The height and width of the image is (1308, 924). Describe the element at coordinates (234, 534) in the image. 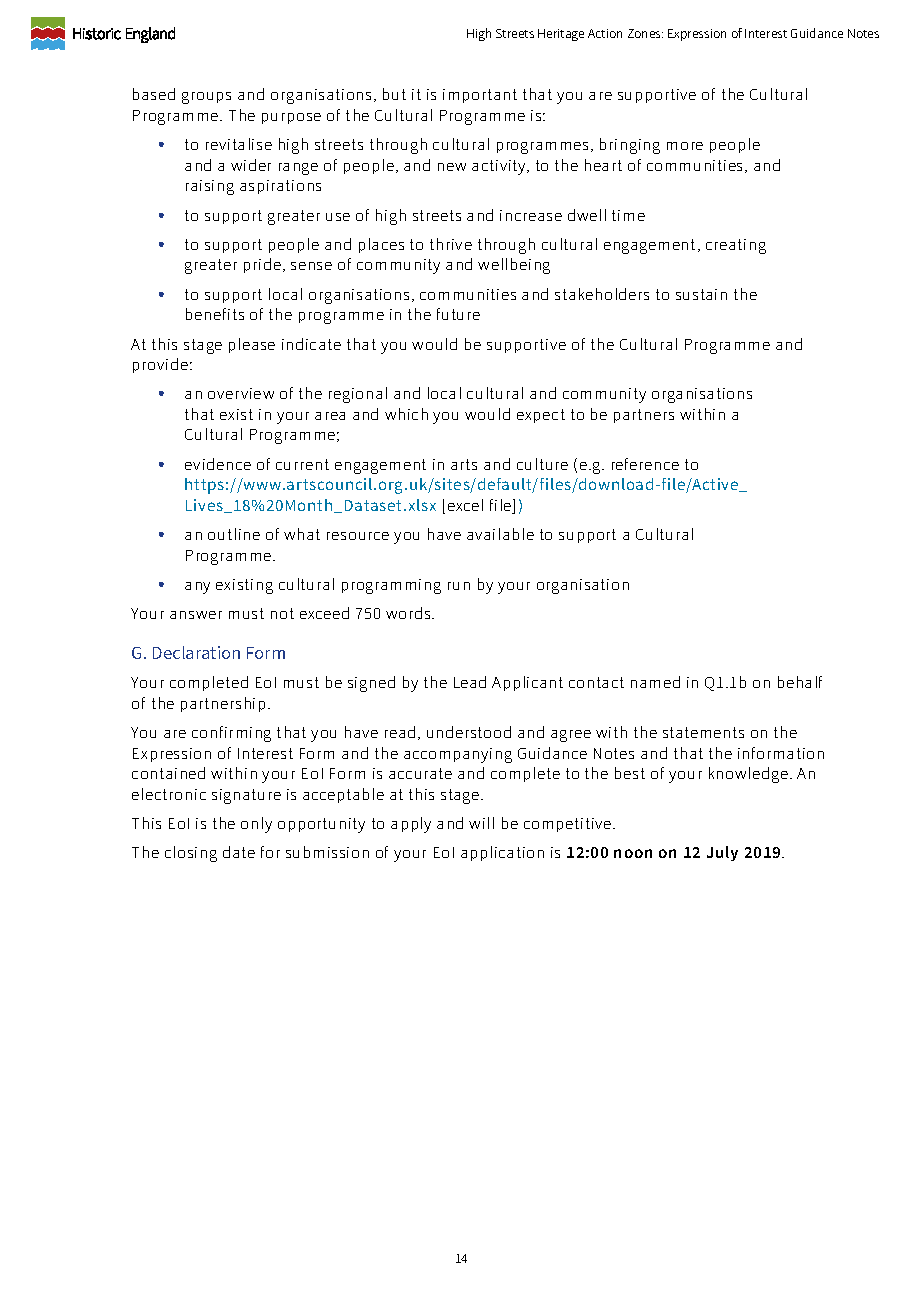

I see `outline` at that location.
